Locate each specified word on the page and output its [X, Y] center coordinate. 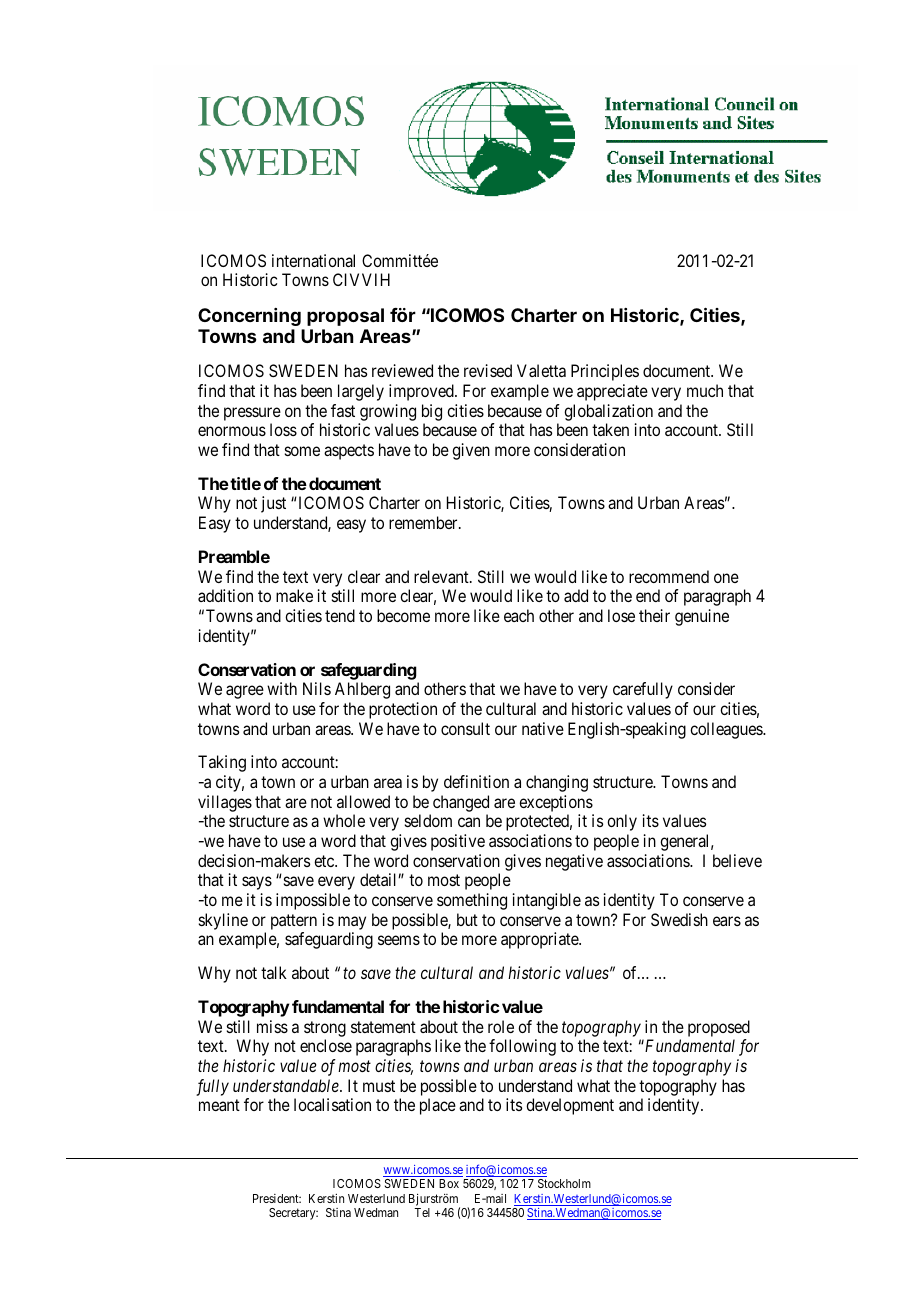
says [257, 883]
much [705, 390]
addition [225, 595]
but [467, 919]
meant [219, 1105]
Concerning [249, 317]
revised [488, 370]
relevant [442, 576]
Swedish [679, 919]
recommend [669, 576]
